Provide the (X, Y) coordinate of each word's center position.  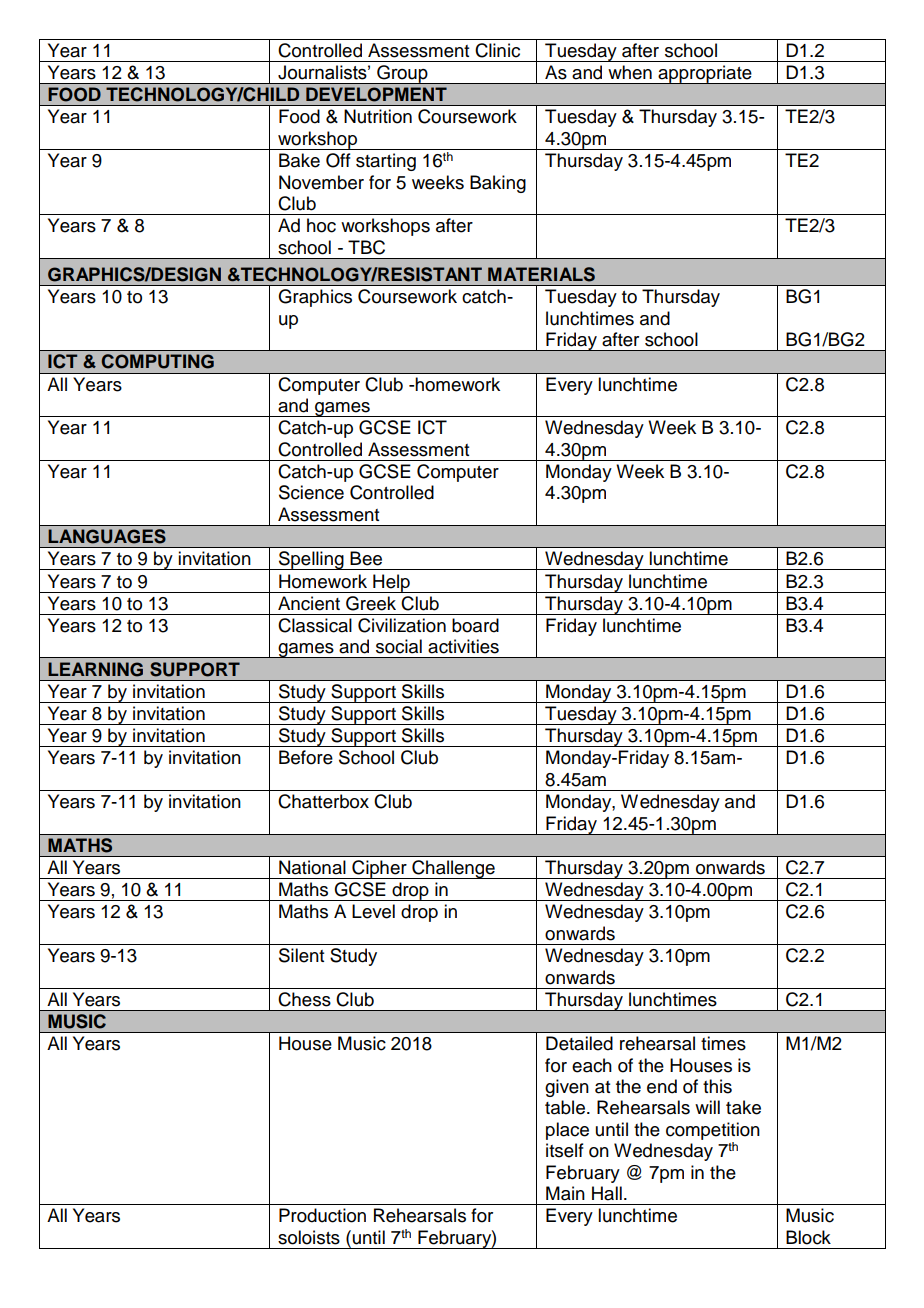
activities (463, 646)
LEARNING (95, 669)
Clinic (497, 50)
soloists (309, 1237)
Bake (299, 160)
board (475, 625)
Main (565, 1193)
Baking (498, 184)
